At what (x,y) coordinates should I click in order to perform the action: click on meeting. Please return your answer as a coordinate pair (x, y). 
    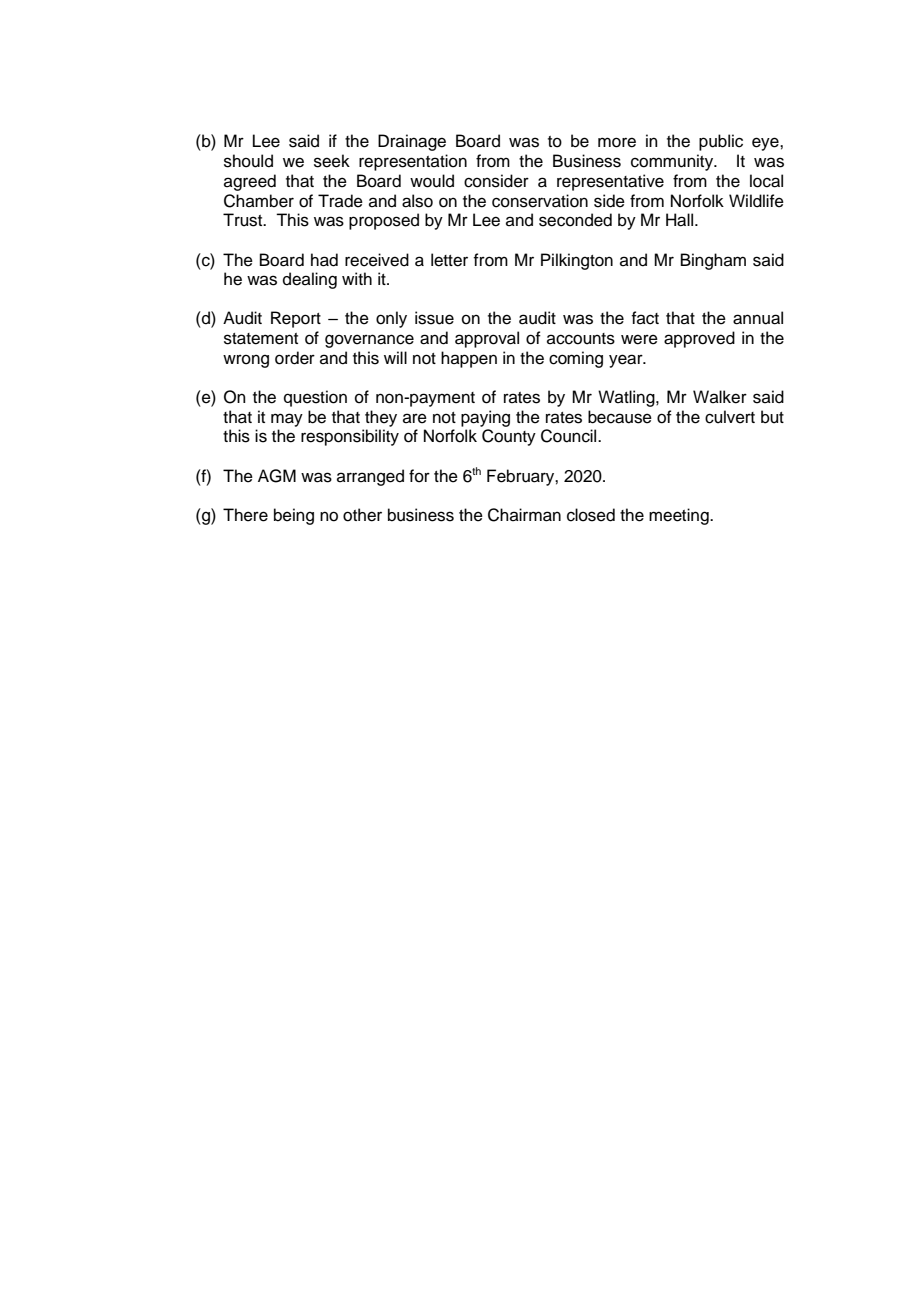
    Looking at the image, I should click on (680, 516).
